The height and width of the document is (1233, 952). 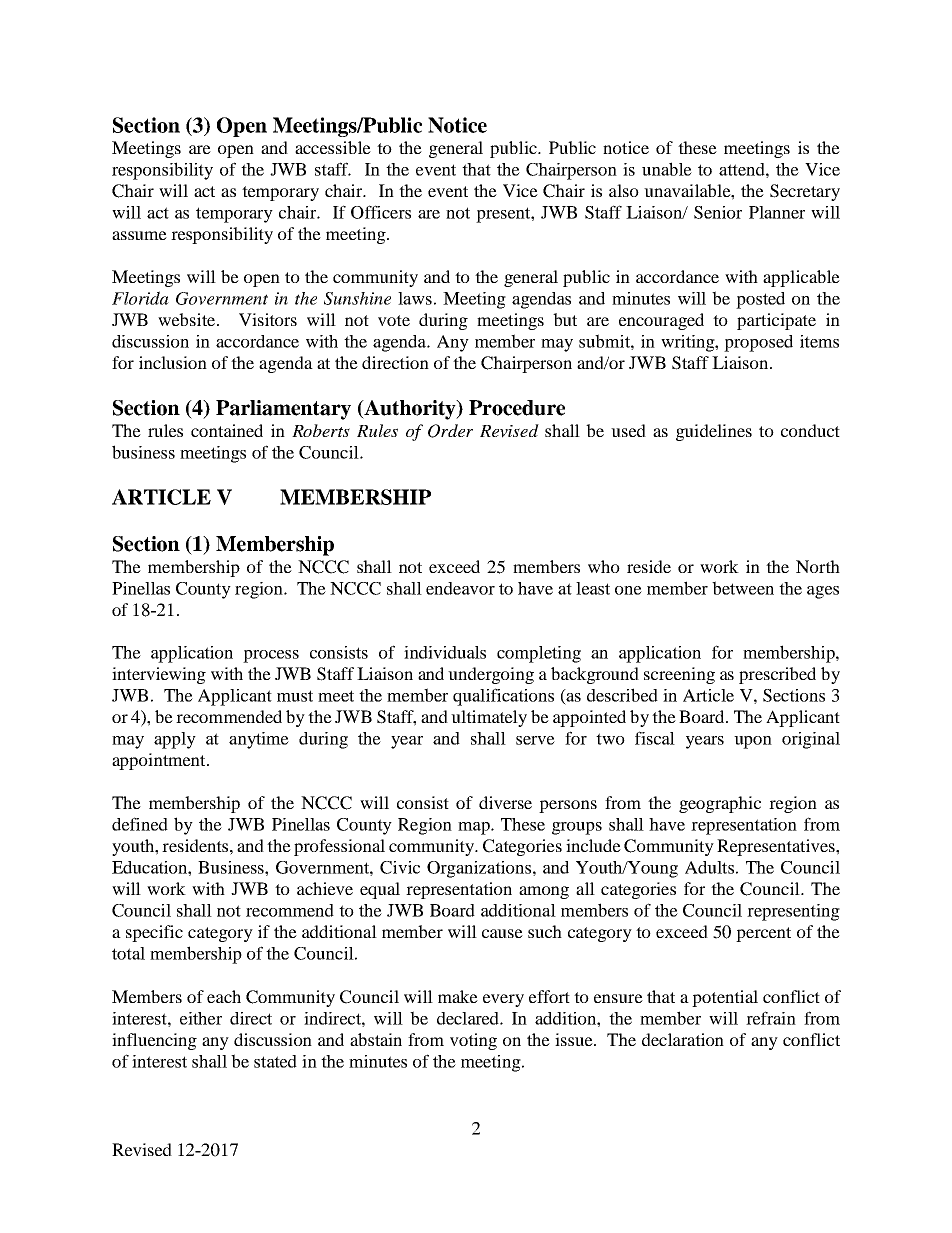 What do you see at coordinates (758, 343) in the document?
I see `proposed` at bounding box center [758, 343].
